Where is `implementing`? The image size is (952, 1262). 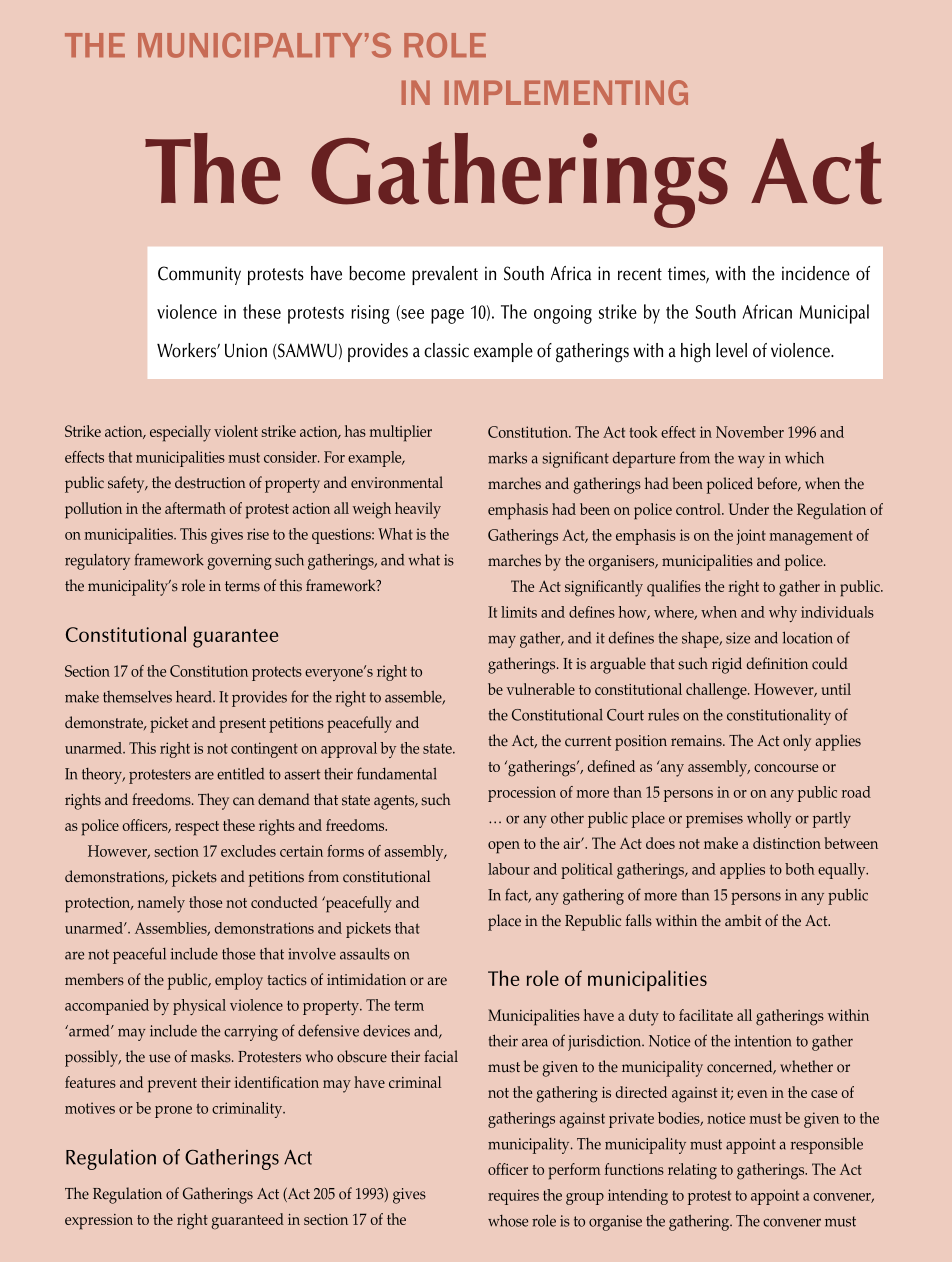 implementing is located at coordinates (566, 92).
